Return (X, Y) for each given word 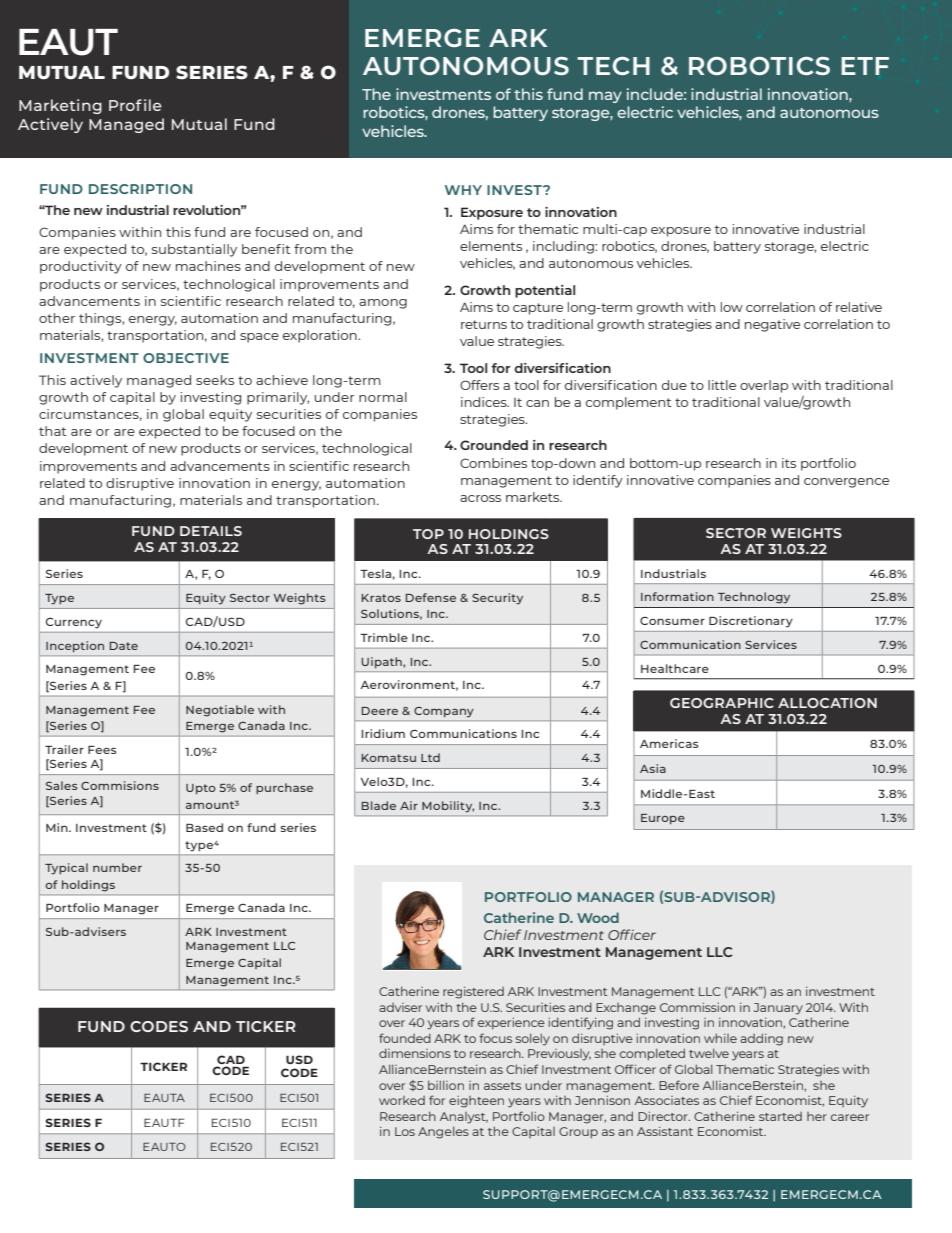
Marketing (60, 106)
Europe (663, 819)
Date (124, 646)
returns (484, 324)
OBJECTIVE (186, 358)
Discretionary (751, 622)
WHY (463, 190)
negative (772, 325)
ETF (865, 66)
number (117, 867)
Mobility (448, 806)
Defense (431, 597)
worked (402, 1100)
